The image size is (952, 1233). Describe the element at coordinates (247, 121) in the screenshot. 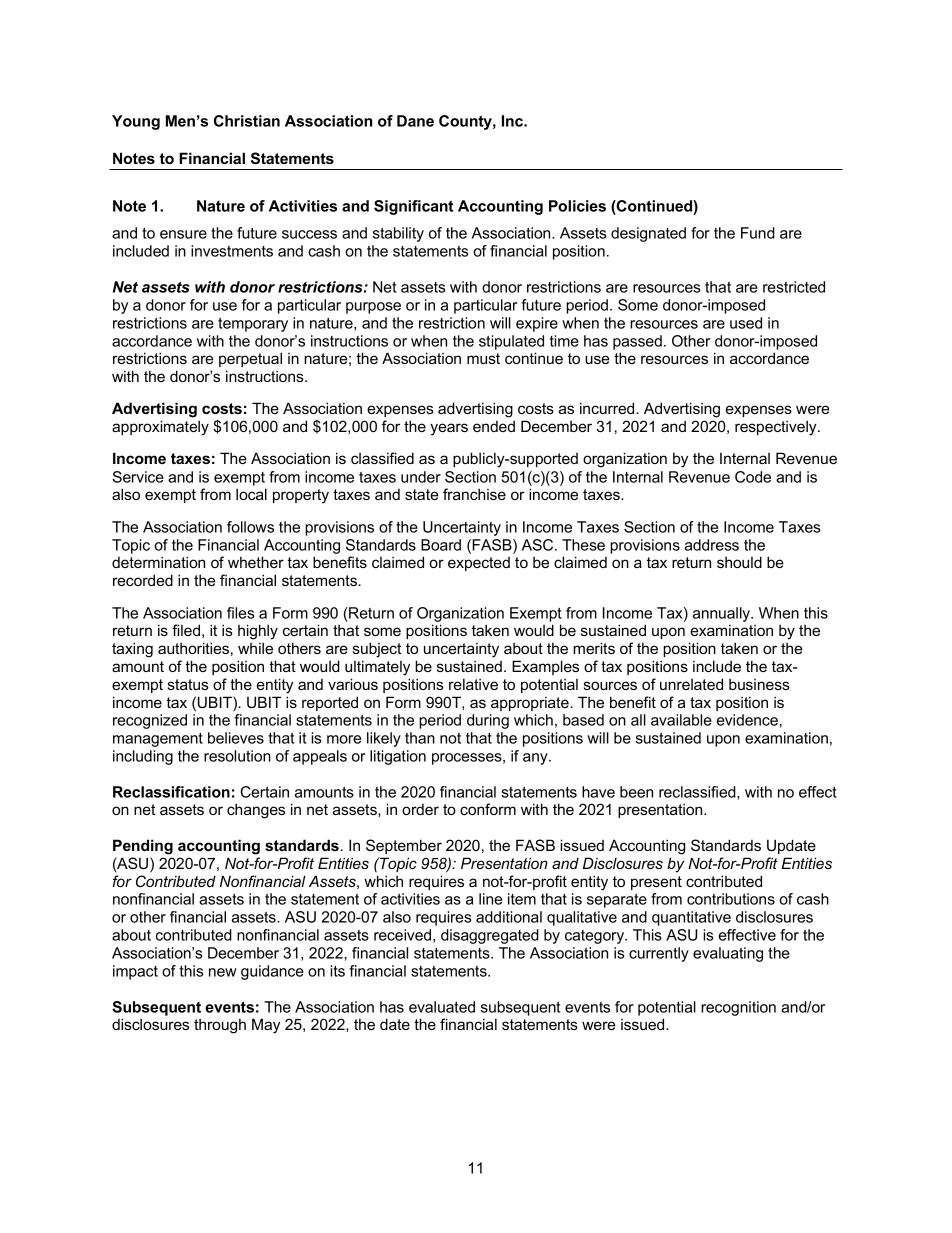

I see `Christian` at that location.
